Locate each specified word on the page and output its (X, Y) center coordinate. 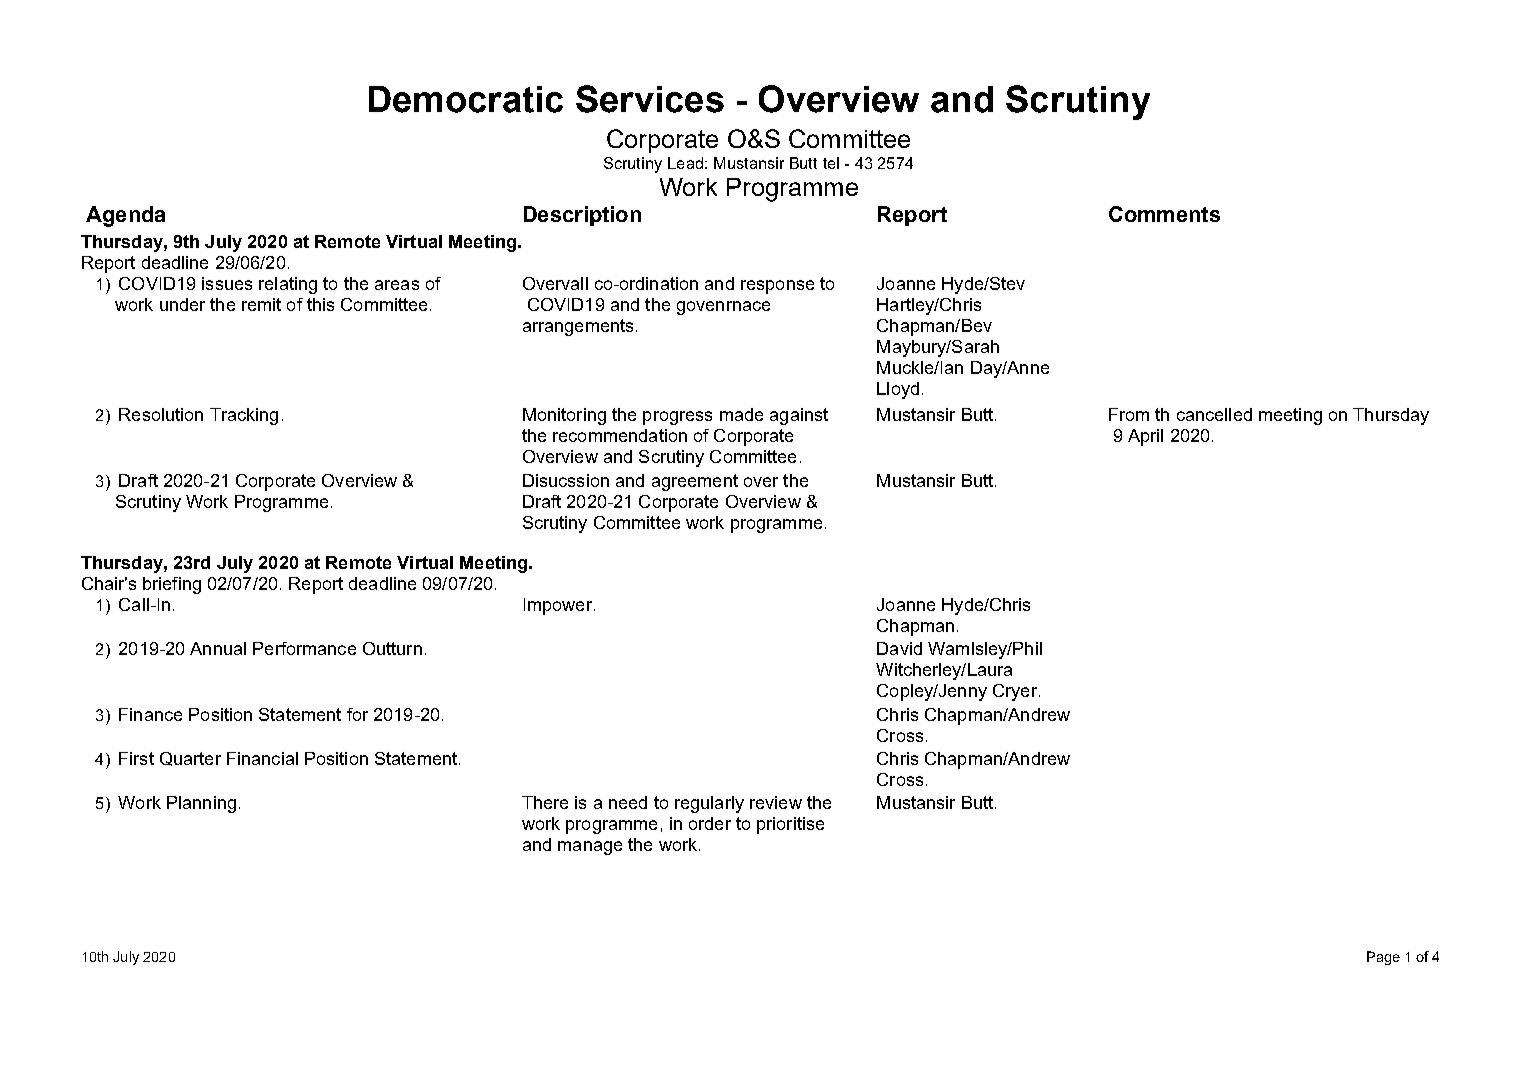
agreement (695, 482)
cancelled (1214, 414)
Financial (262, 758)
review (776, 802)
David (899, 648)
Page (1383, 958)
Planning (201, 804)
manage (590, 848)
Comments (1164, 214)
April (1145, 437)
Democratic (466, 99)
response (777, 287)
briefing (172, 585)
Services (650, 99)
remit (261, 304)
